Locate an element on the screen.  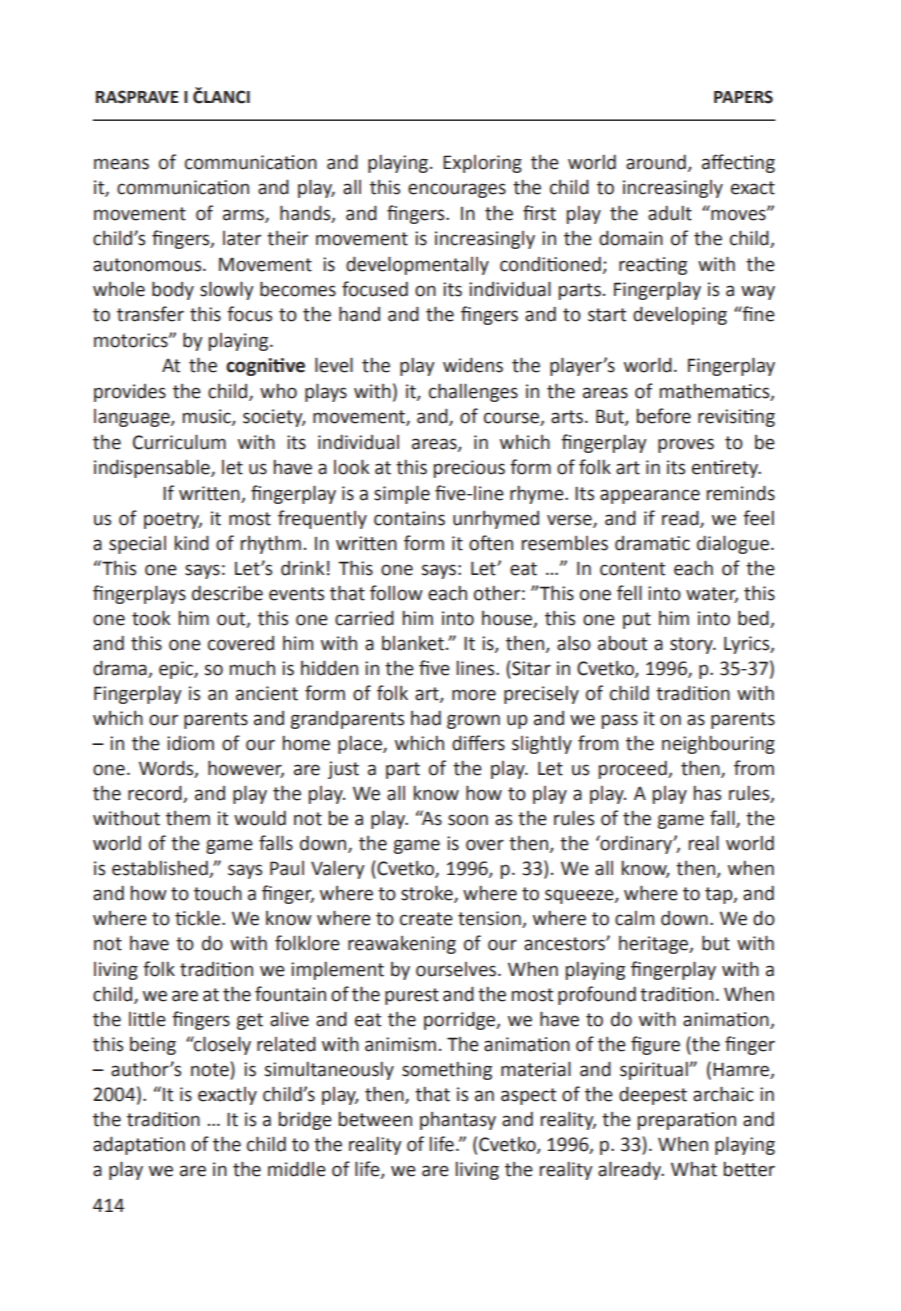
adaptation is located at coordinates (139, 1145).
